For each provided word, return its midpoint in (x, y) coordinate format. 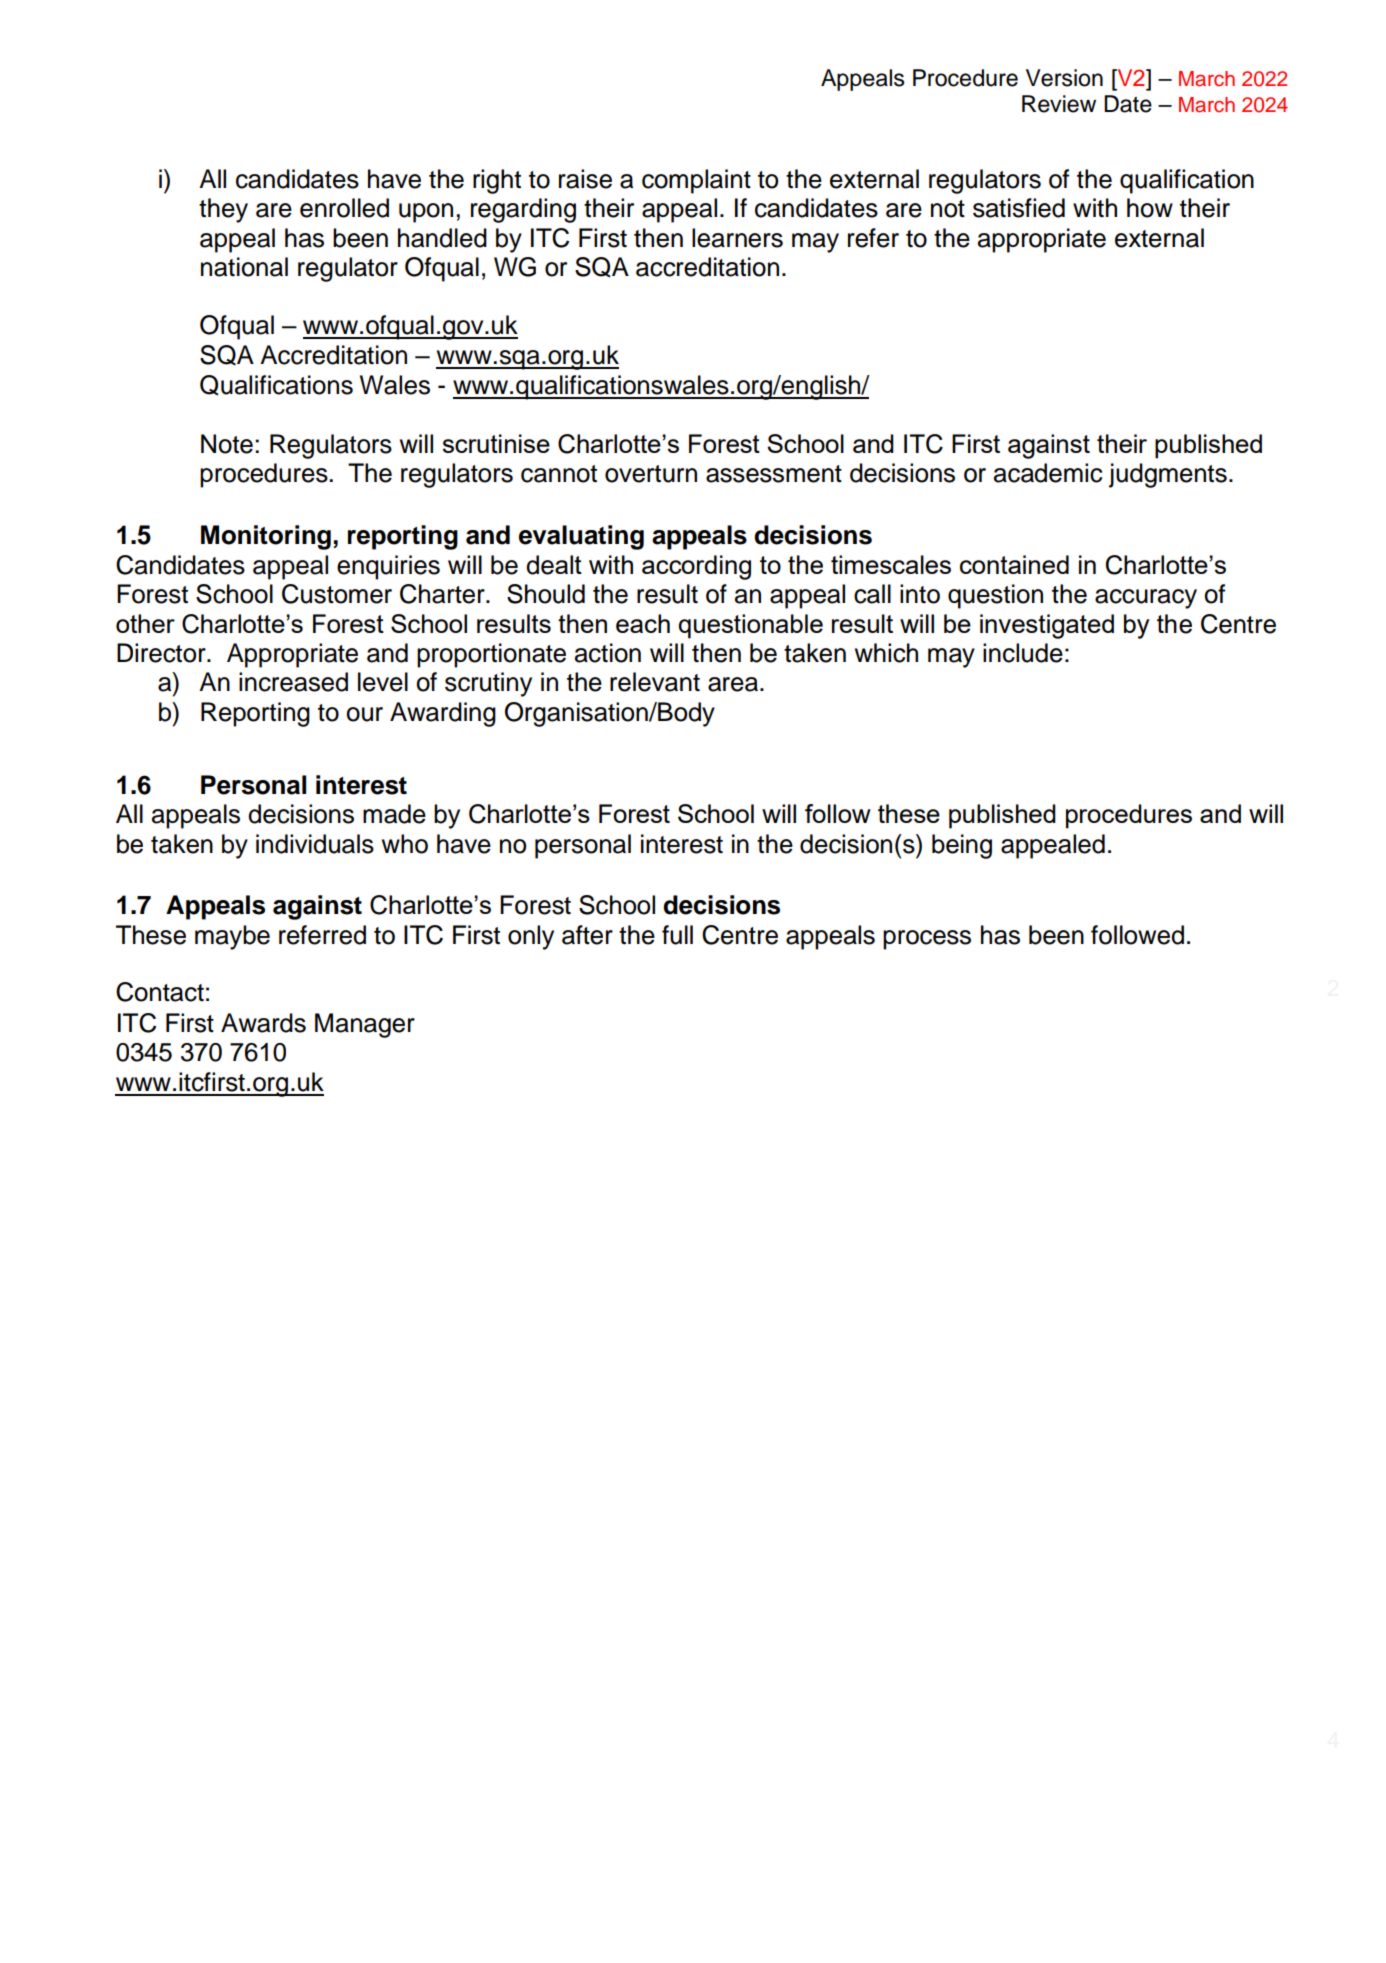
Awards (263, 1023)
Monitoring (266, 537)
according (696, 567)
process (927, 940)
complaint (696, 181)
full (677, 935)
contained (1014, 564)
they (223, 210)
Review (1059, 104)
